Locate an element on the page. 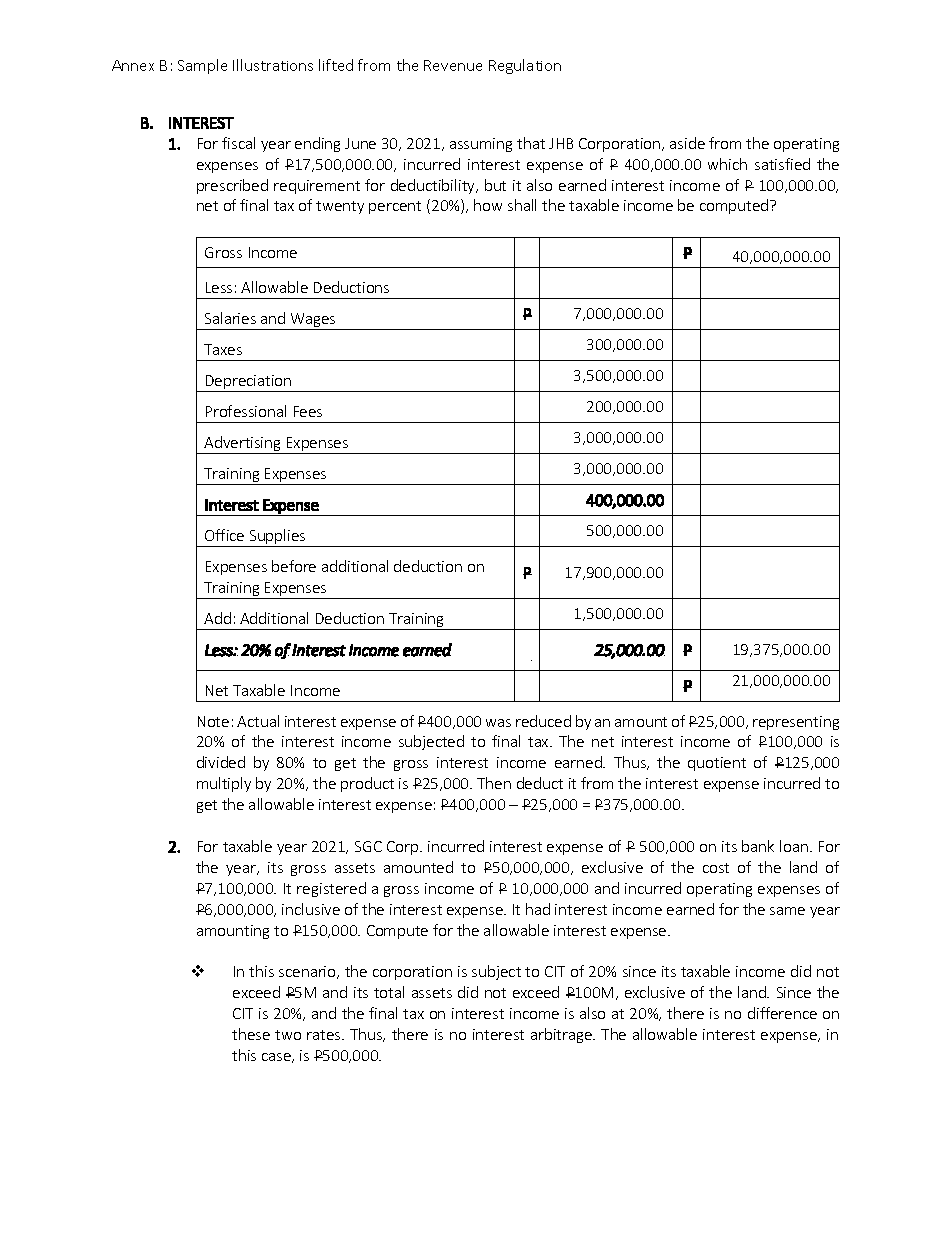  Revenue is located at coordinates (453, 65).
